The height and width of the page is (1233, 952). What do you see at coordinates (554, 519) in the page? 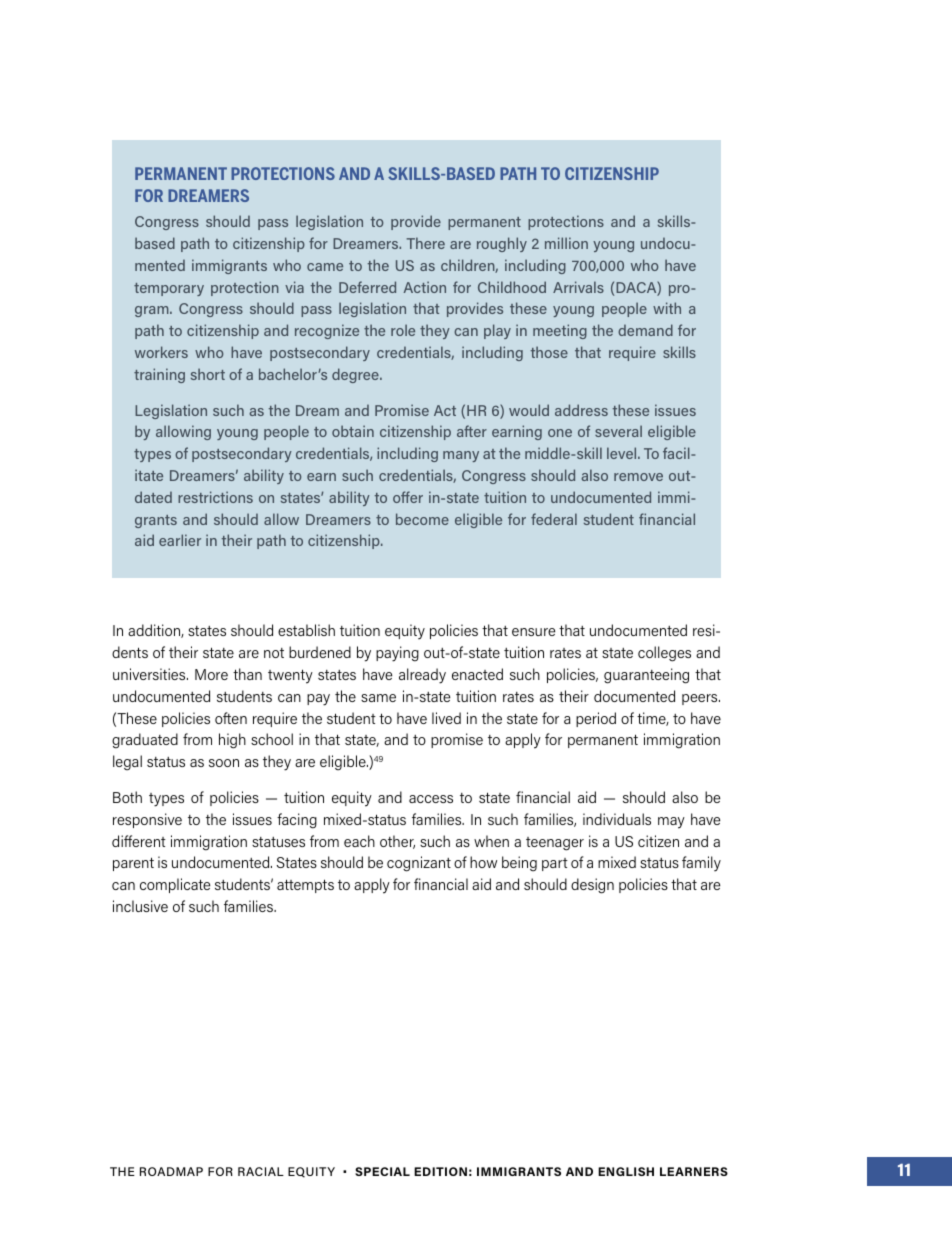
I see `federal` at bounding box center [554, 519].
